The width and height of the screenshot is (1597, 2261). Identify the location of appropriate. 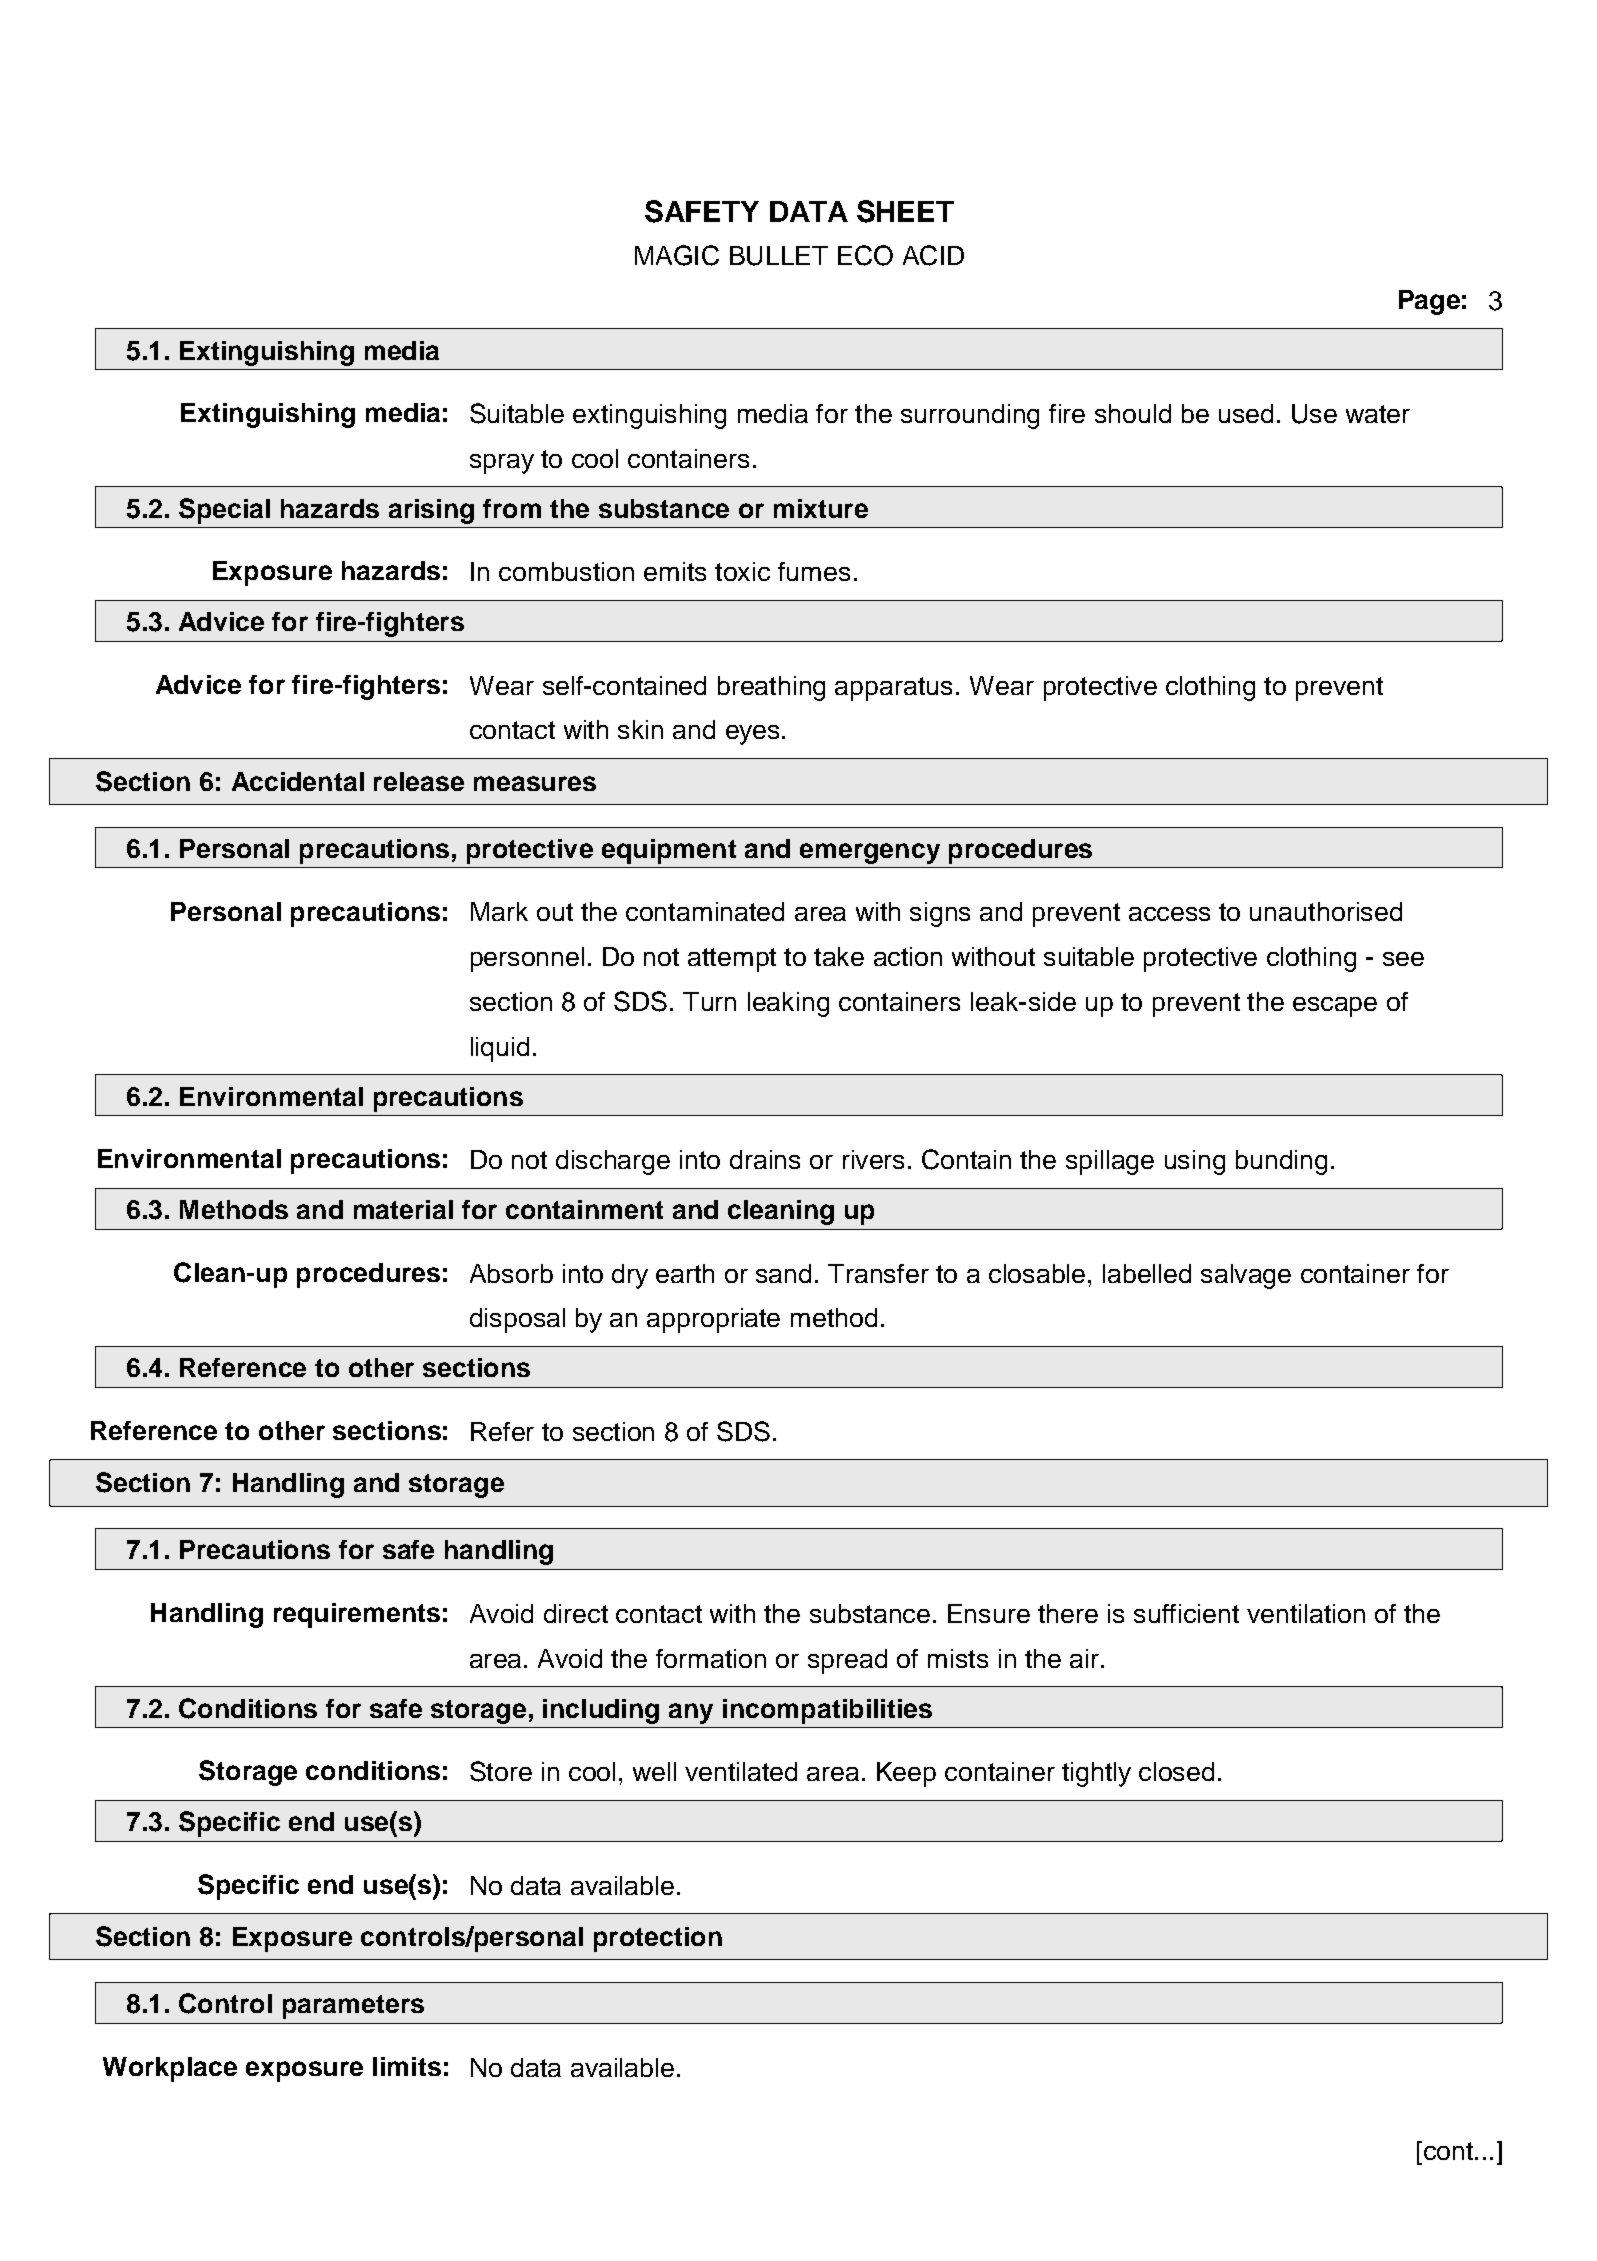
(713, 1320).
